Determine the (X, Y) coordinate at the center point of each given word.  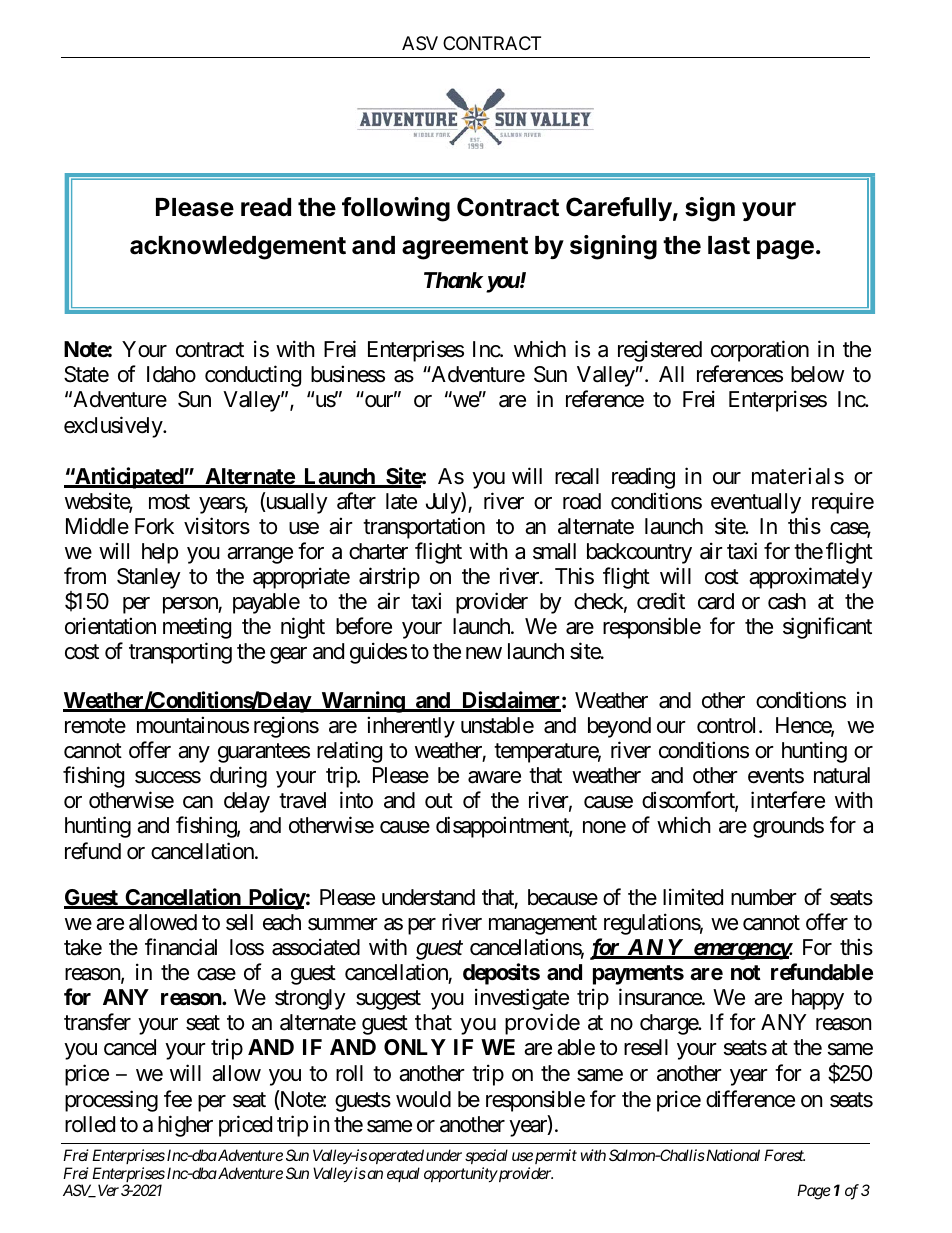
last (729, 245)
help (160, 553)
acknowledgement (238, 248)
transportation (424, 528)
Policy (276, 899)
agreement (465, 248)
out (439, 801)
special (486, 1156)
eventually (756, 503)
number (764, 897)
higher (185, 1126)
